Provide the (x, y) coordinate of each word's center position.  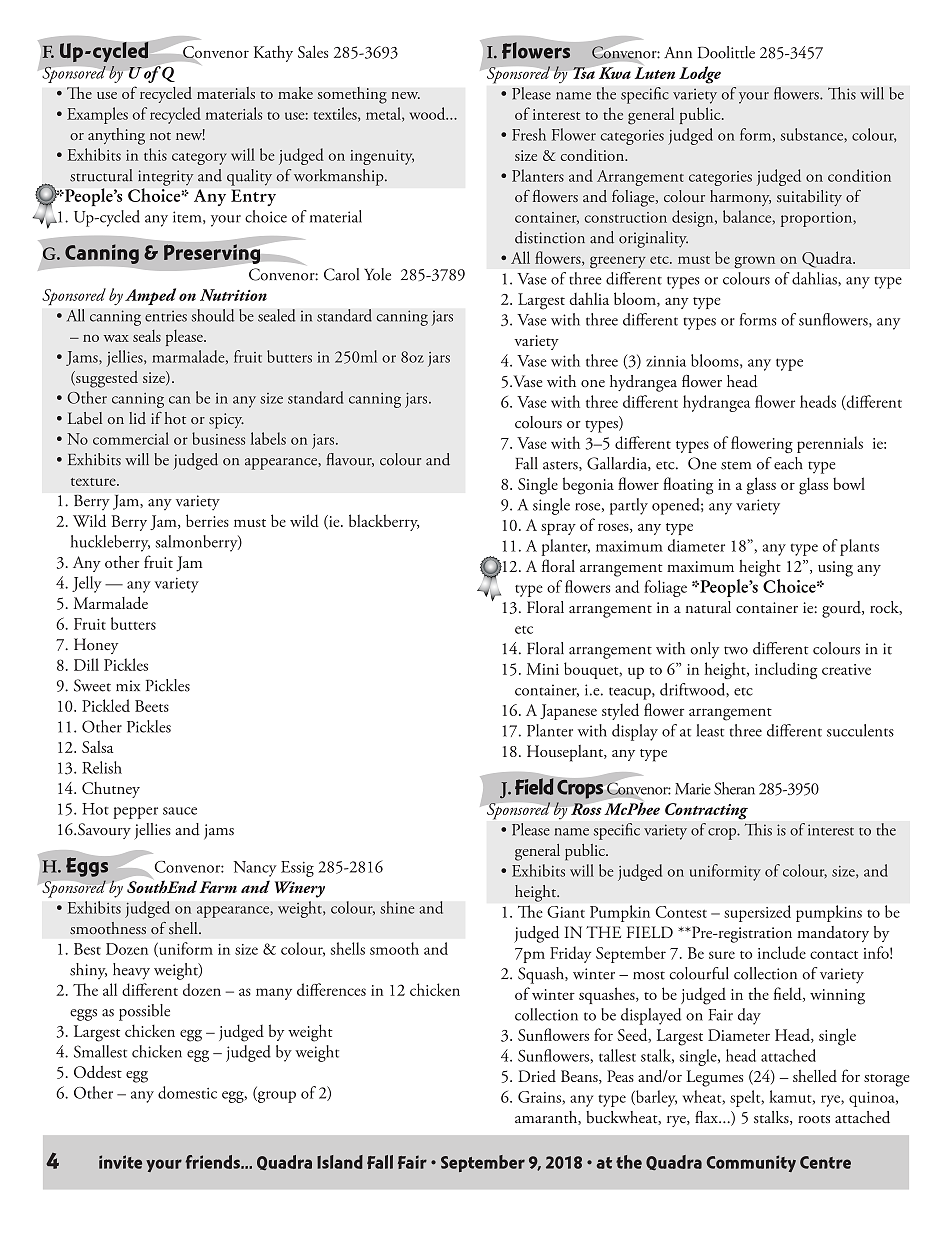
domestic (187, 1092)
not (160, 136)
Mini (543, 669)
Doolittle (726, 52)
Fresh (529, 134)
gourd (842, 609)
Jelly (87, 584)
